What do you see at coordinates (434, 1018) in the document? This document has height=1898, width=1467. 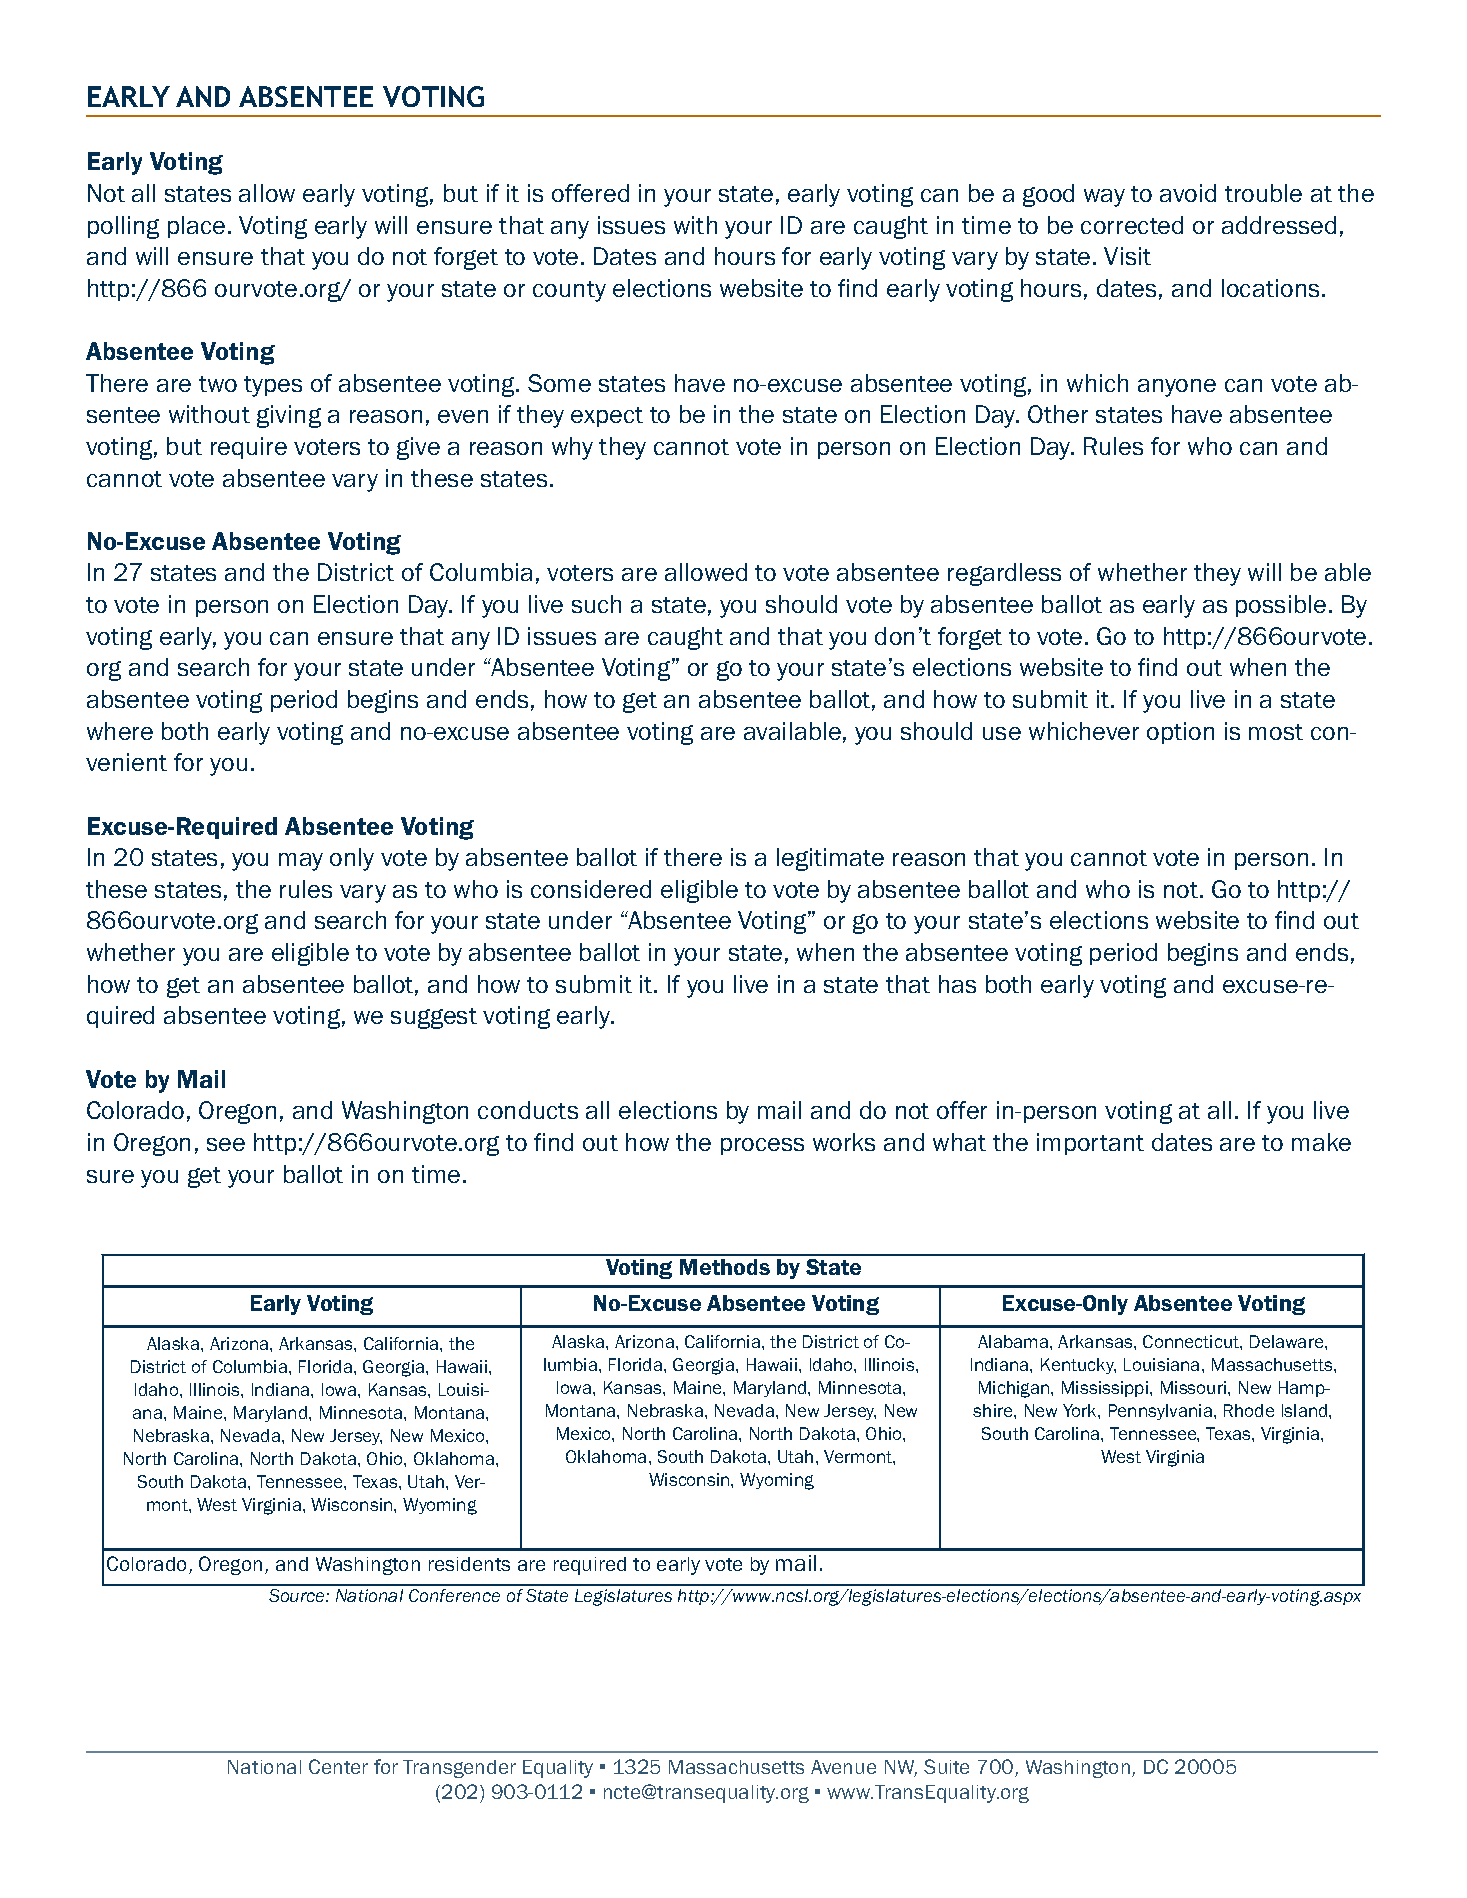 I see `suggest` at bounding box center [434, 1018].
